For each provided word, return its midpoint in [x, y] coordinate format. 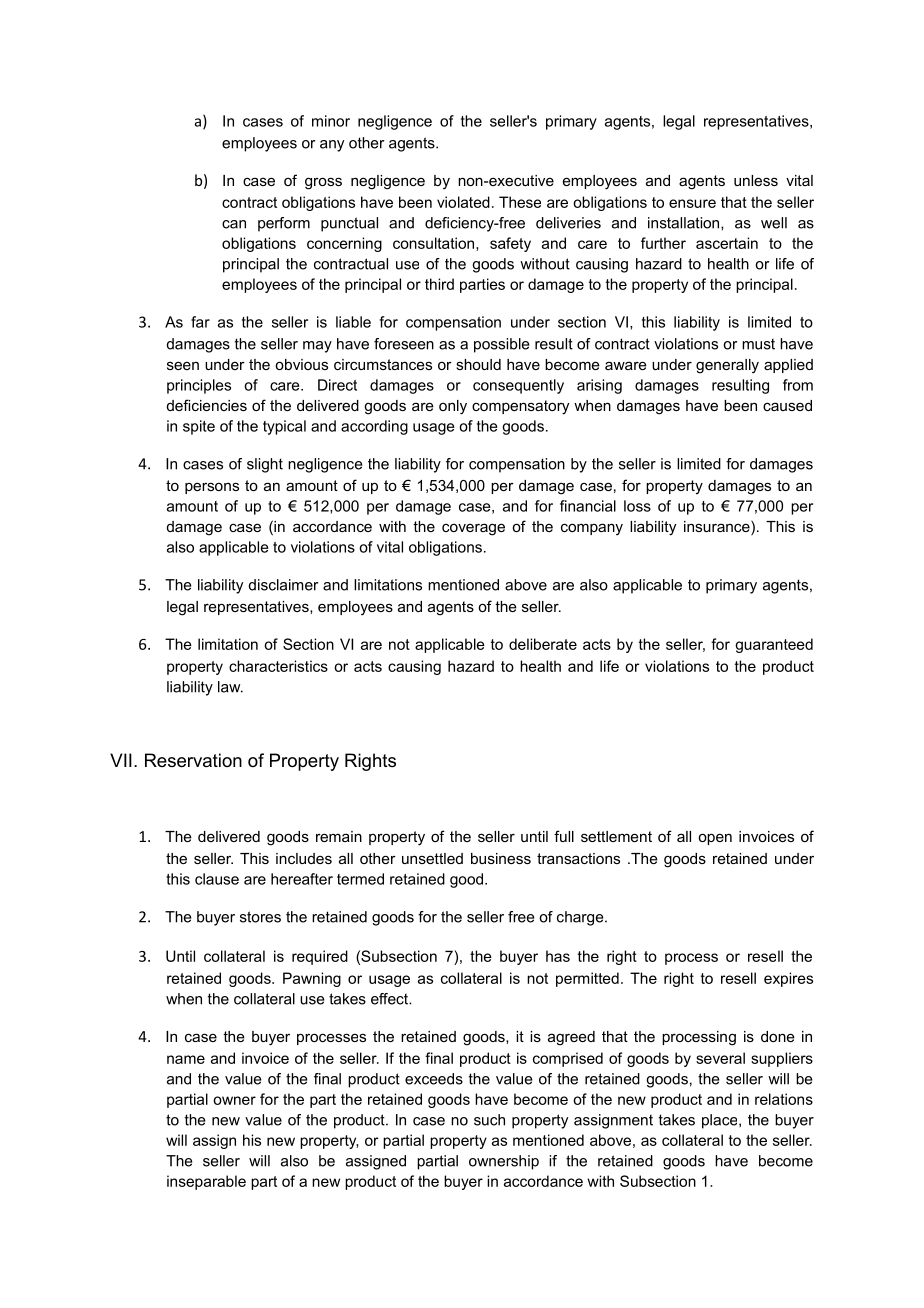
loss [637, 506]
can [234, 224]
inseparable [206, 1182]
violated [463, 202]
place [721, 1121]
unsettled [432, 858]
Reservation [193, 760]
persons [212, 488]
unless [756, 180]
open [715, 839]
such [489, 1120]
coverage [473, 529]
